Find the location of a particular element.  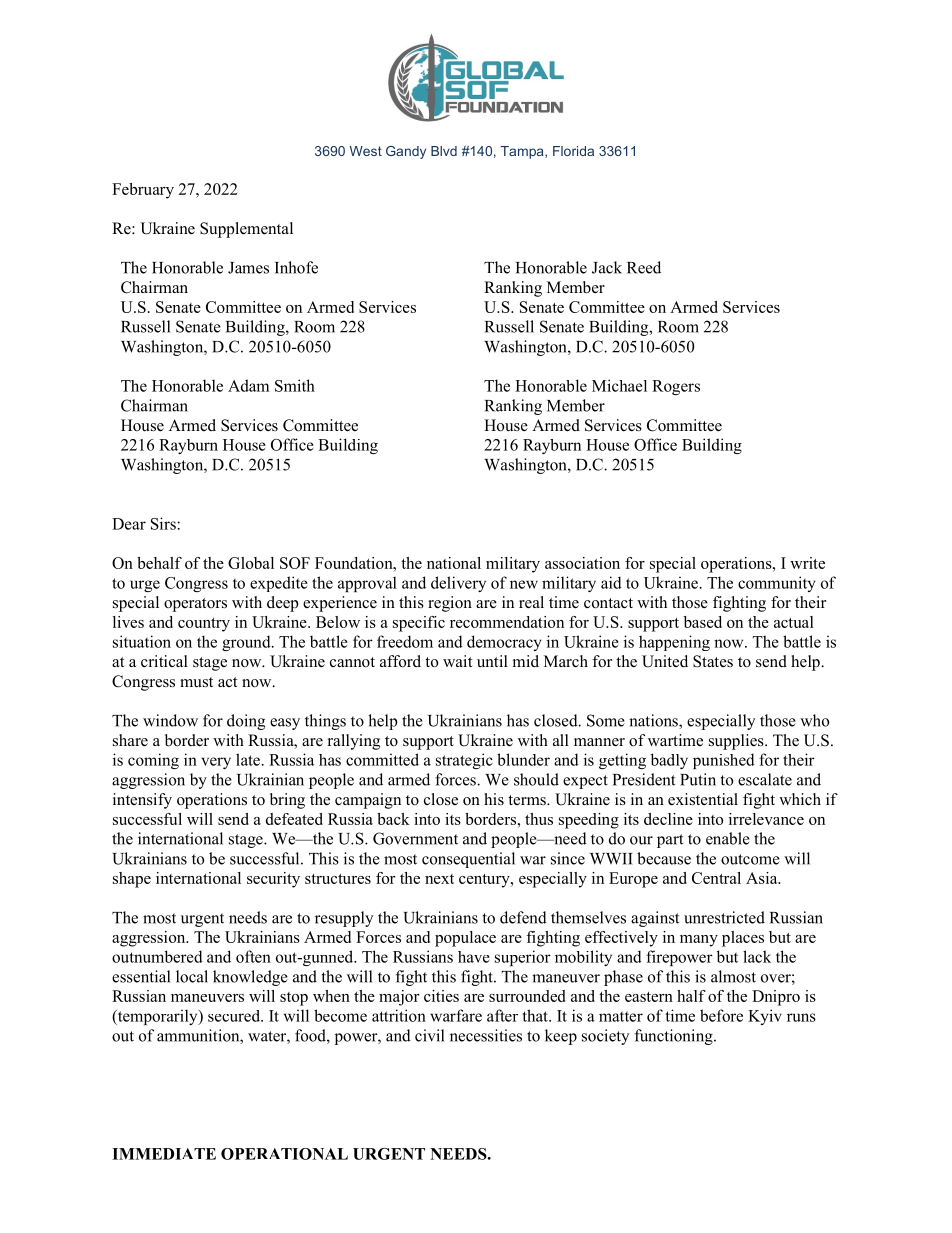

new is located at coordinates (524, 584).
